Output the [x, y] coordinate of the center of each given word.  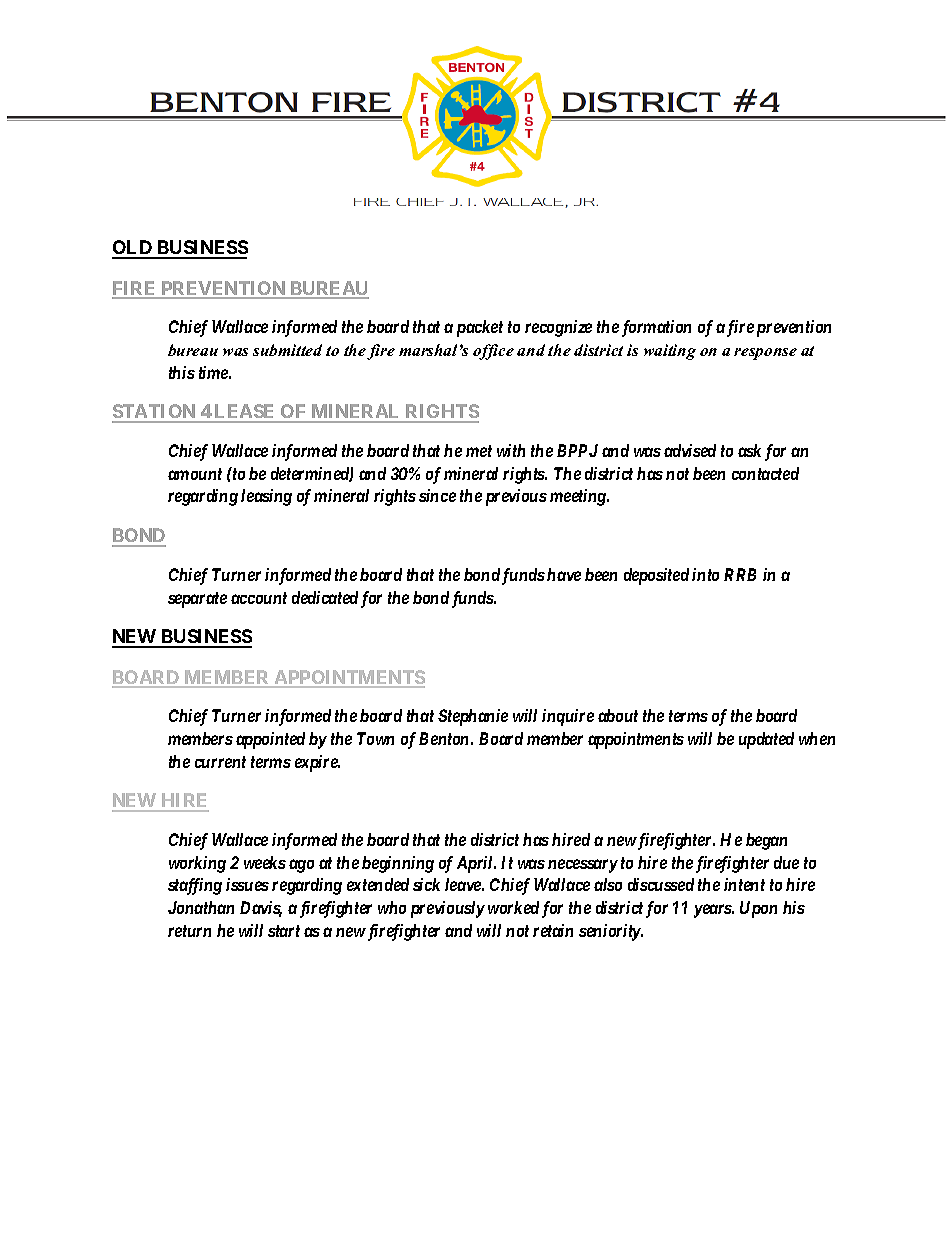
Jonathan [201, 907]
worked [513, 907]
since [437, 495]
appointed [270, 740]
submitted [287, 350]
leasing [266, 497]
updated [766, 740]
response [765, 354]
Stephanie [473, 717]
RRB [740, 574]
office [493, 352]
